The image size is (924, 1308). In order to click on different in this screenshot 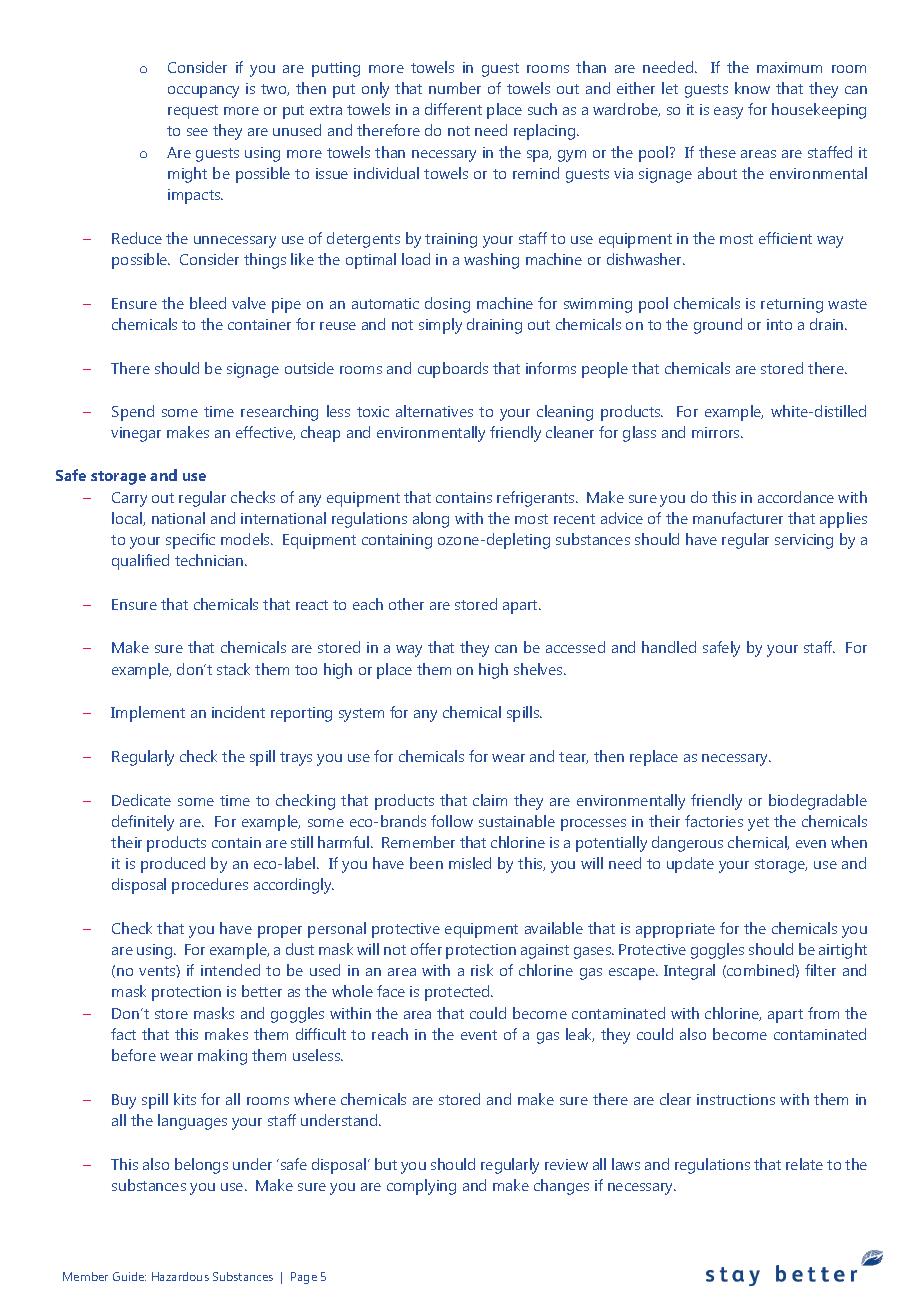, I will do `click(453, 109)`.
